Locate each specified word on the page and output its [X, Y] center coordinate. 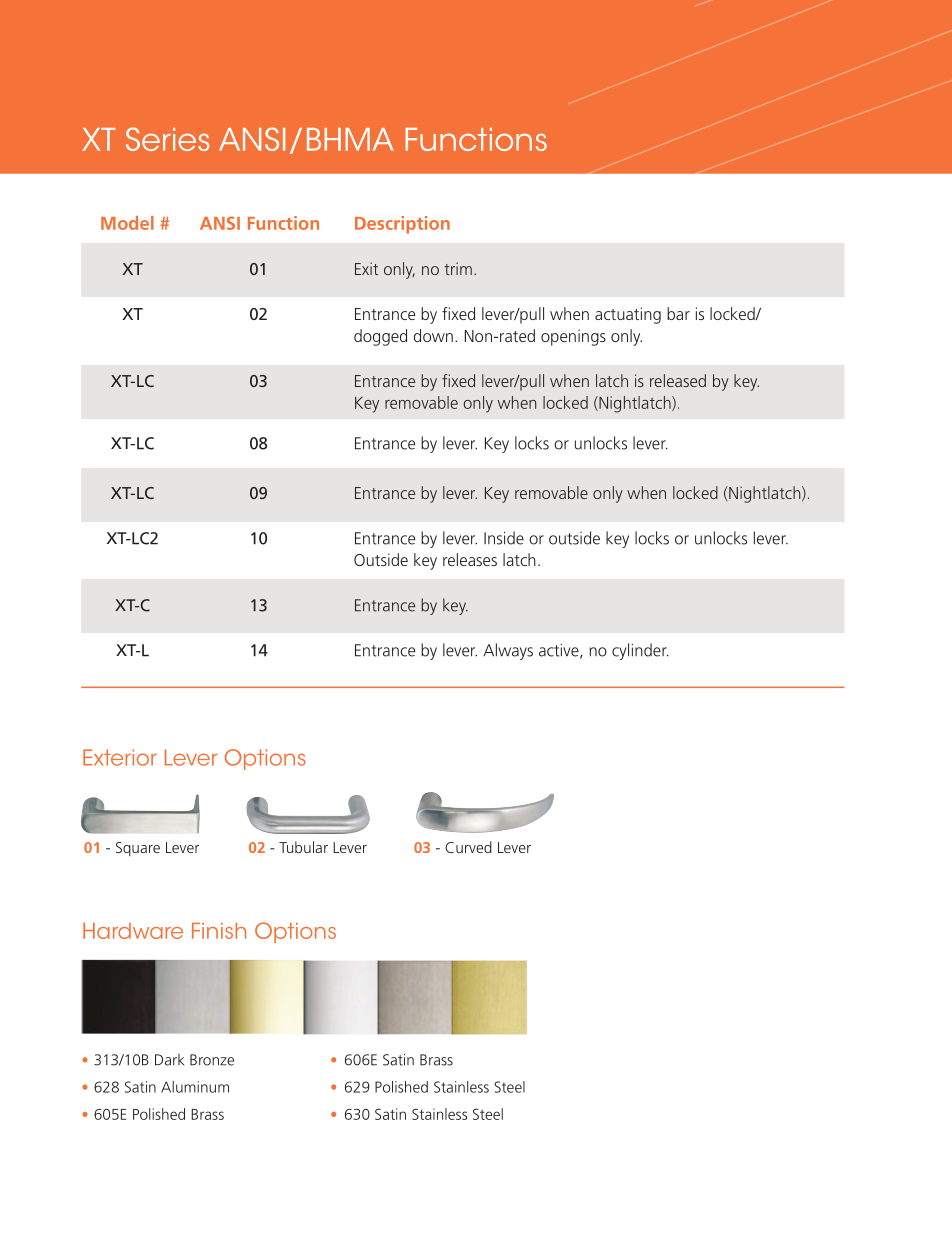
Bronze [212, 1060]
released [678, 380]
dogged [380, 337]
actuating [628, 315]
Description [402, 225]
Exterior [120, 757]
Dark [169, 1060]
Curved [468, 847]
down [433, 335]
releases [470, 559]
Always [508, 651]
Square [138, 849]
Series [167, 139]
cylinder [640, 651]
